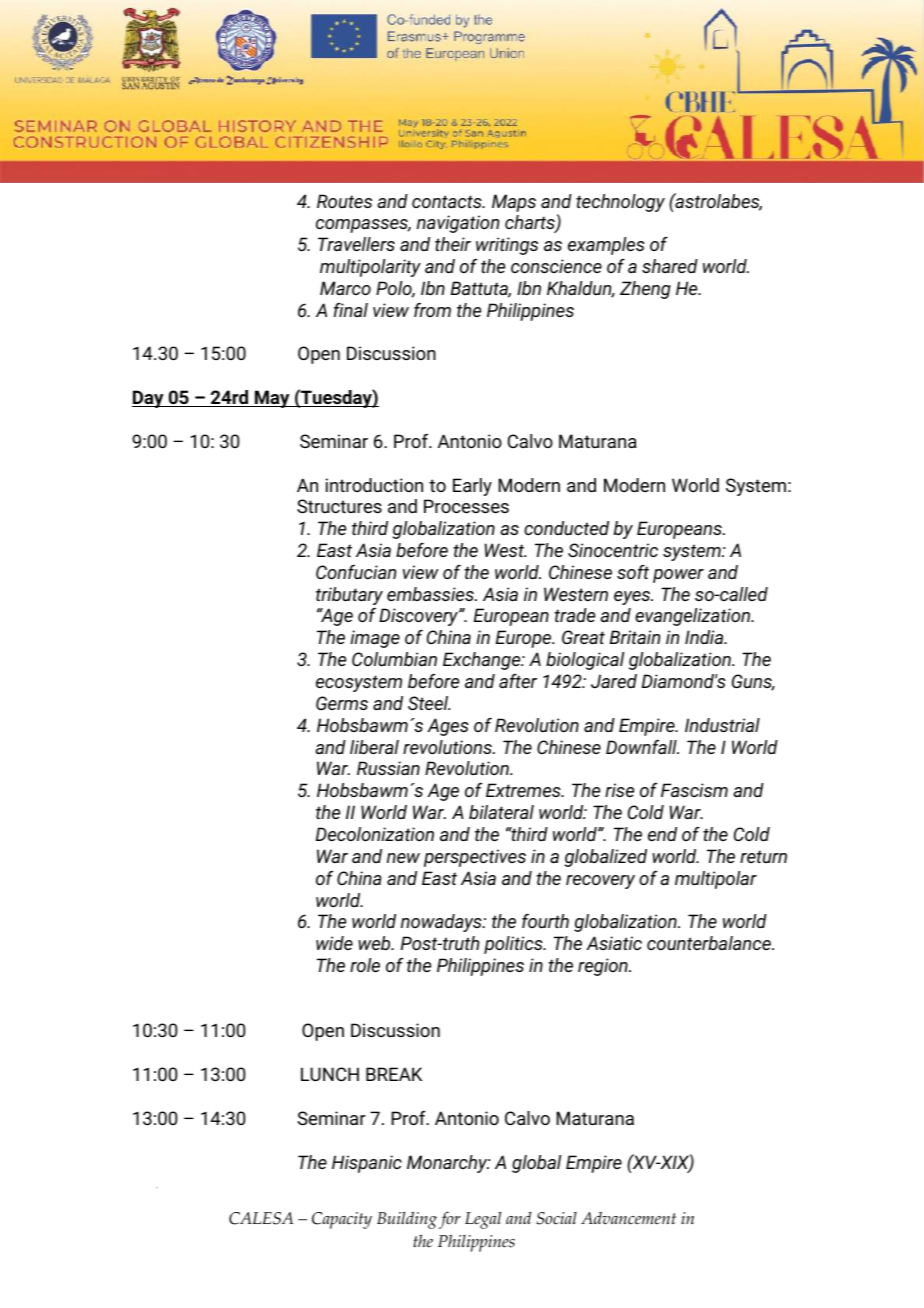 The width and height of the image is (924, 1308). Describe the element at coordinates (356, 244) in the image. I see `Travellers` at that location.
